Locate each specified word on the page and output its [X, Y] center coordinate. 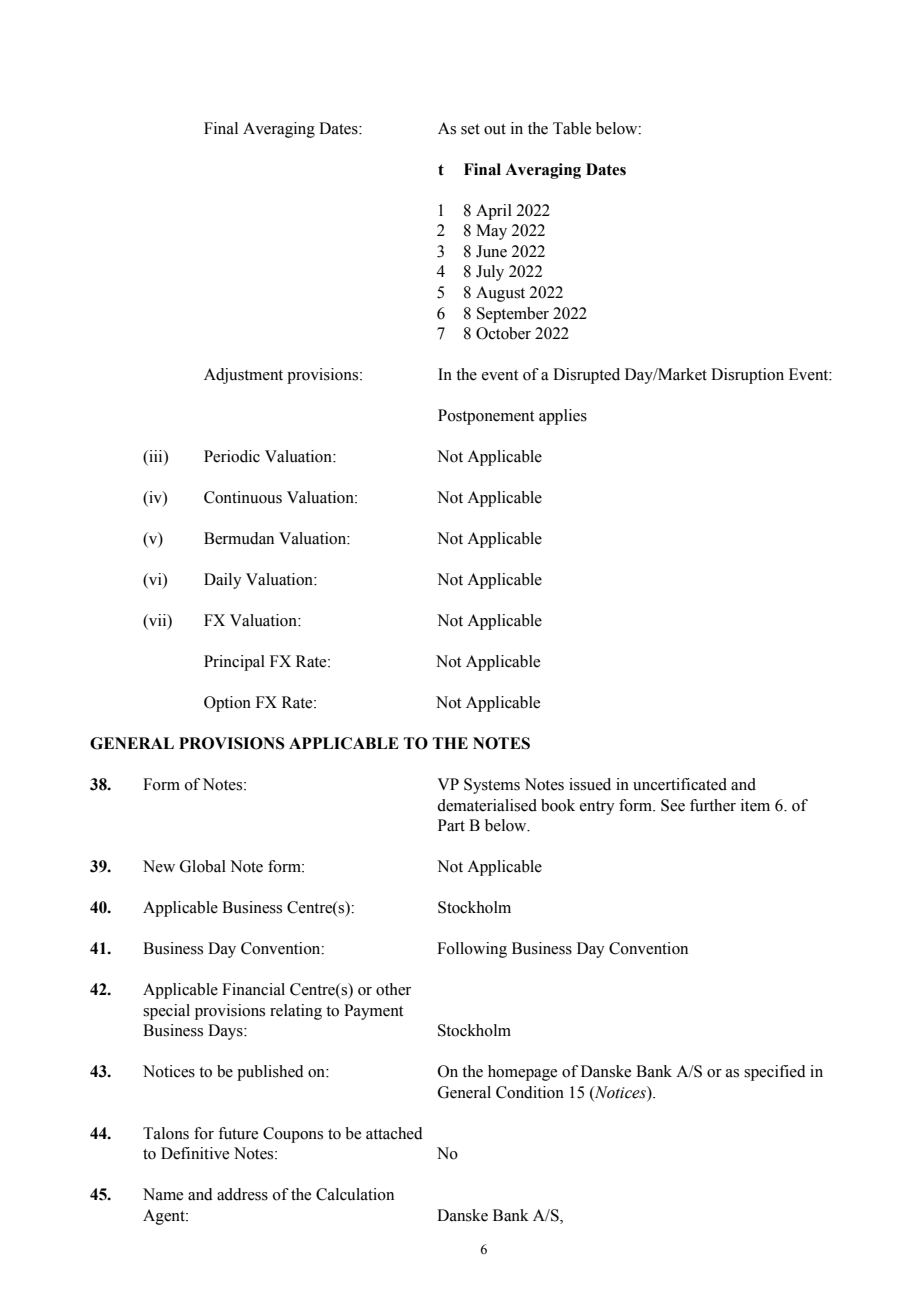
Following [472, 950]
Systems [492, 786]
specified [775, 1073]
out [495, 129]
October [503, 333]
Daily [223, 581]
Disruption [747, 376]
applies [563, 417]
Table [572, 128]
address [242, 1194]
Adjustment [243, 376]
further [713, 805]
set [470, 129]
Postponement [486, 417]
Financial [253, 989]
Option [227, 704]
